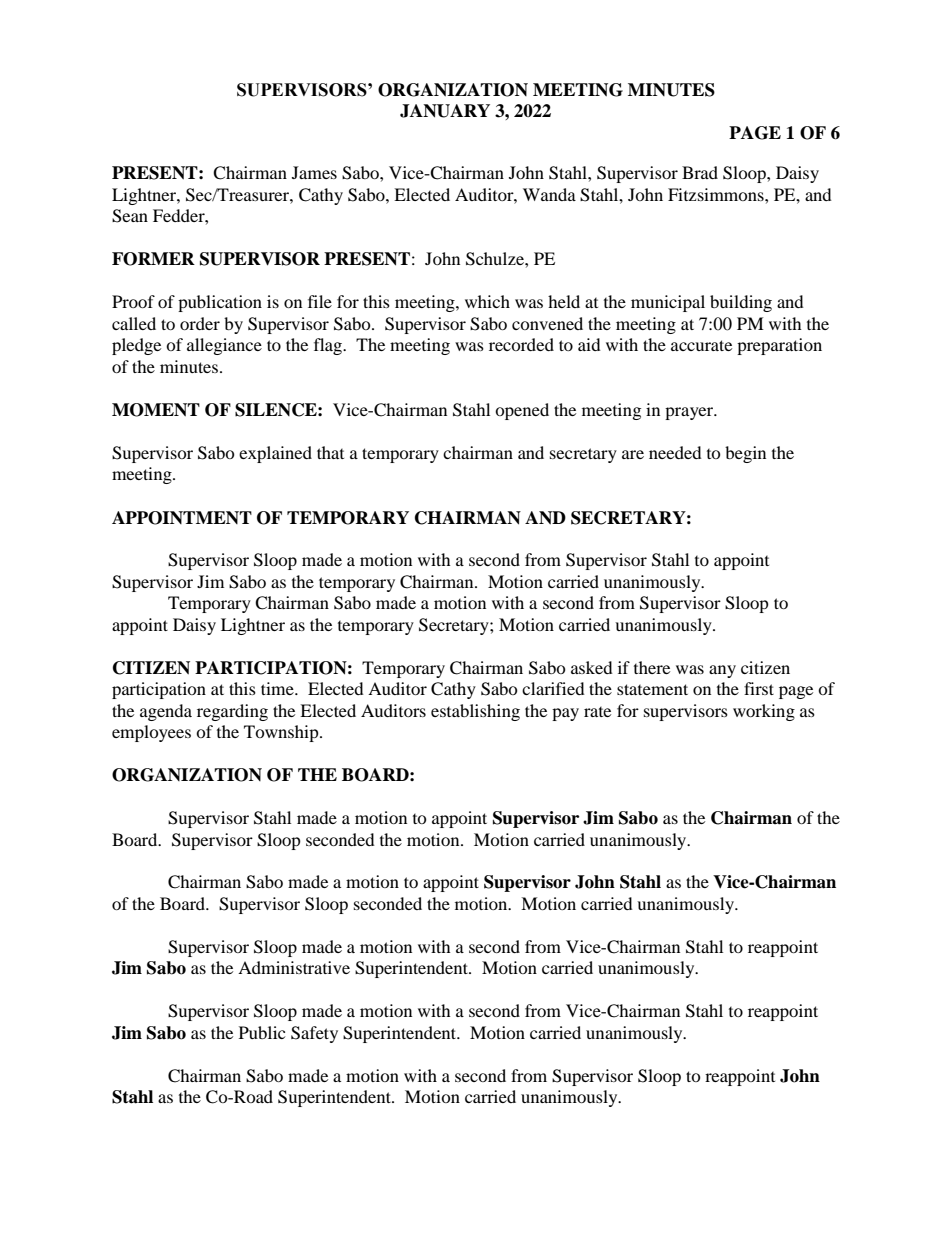 This screenshot has width=952, height=1233. I want to click on prayer, so click(690, 413).
